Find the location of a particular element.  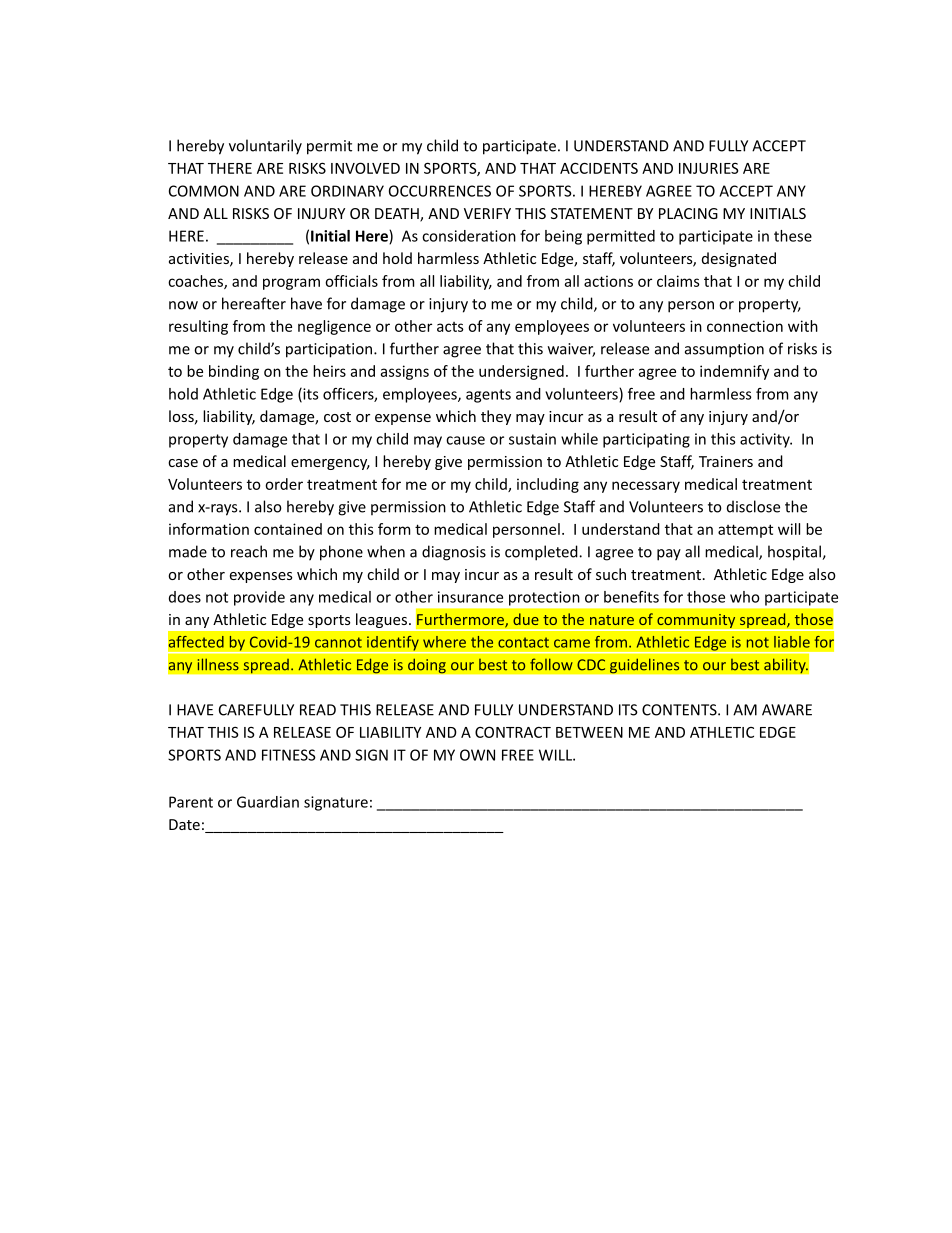

Guardian is located at coordinates (268, 802).
